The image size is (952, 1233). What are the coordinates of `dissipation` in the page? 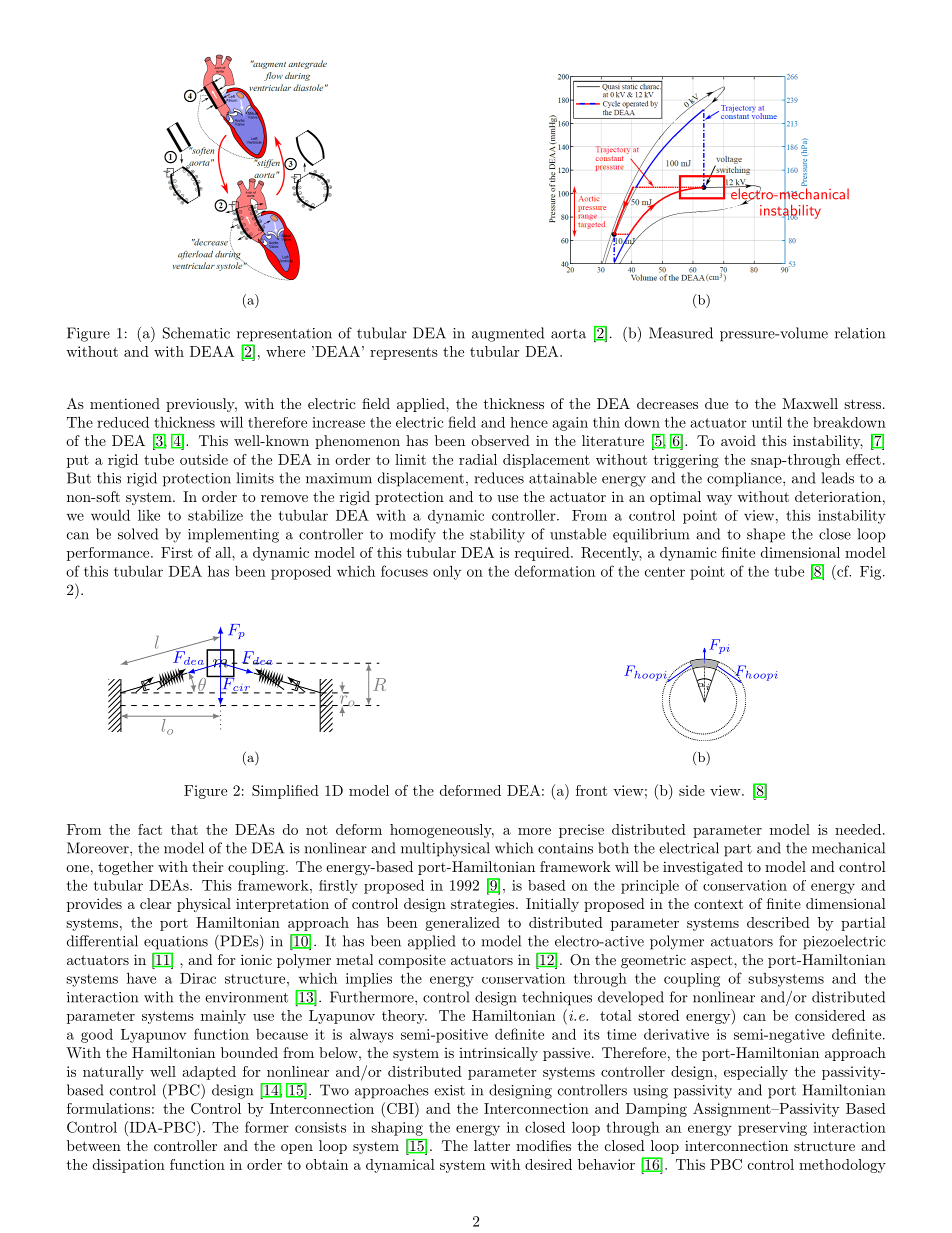 It's located at (129, 1166).
